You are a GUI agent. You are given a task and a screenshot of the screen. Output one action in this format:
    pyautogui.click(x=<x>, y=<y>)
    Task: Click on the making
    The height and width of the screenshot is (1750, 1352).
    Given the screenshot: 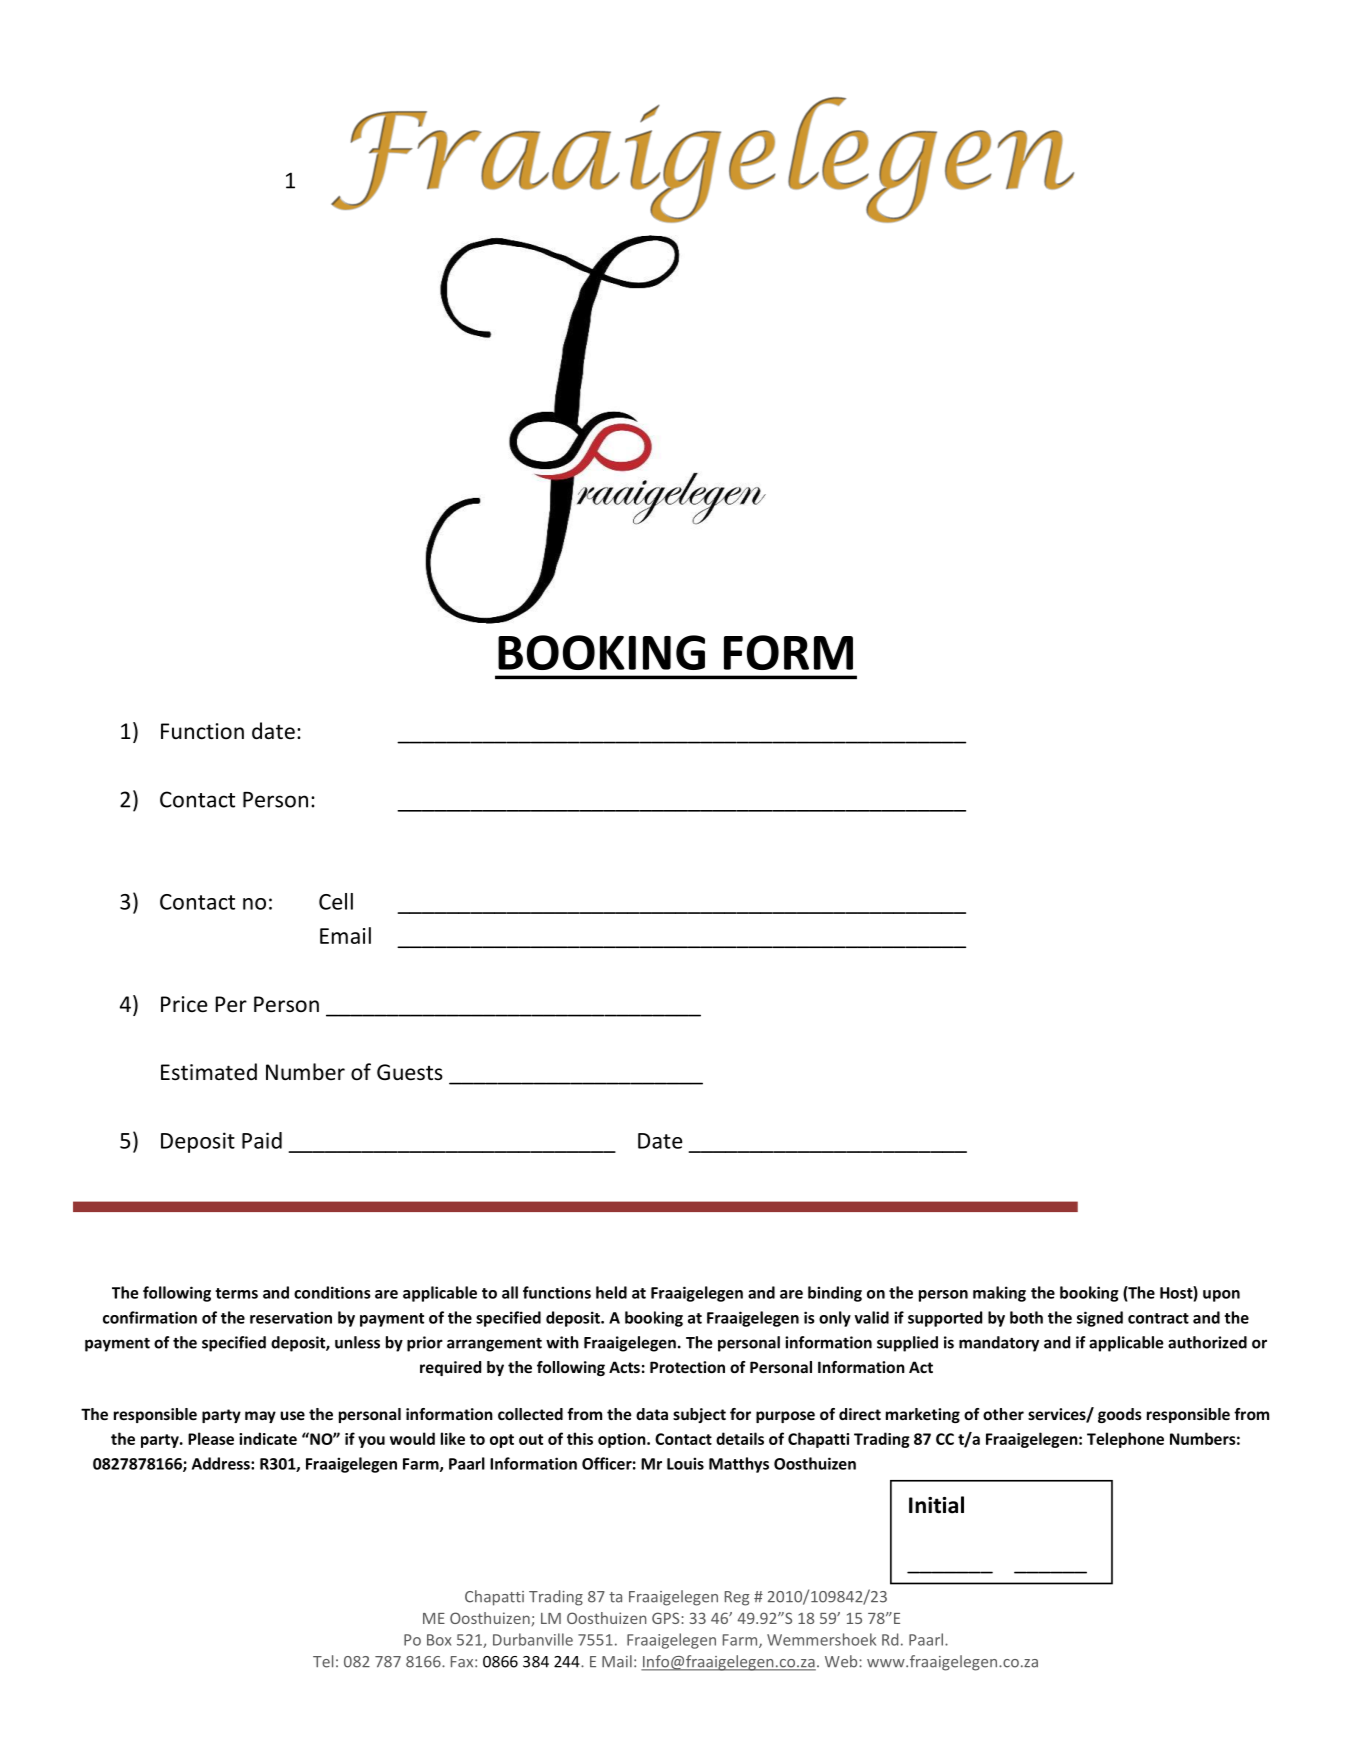 What is the action you would take?
    pyautogui.click(x=999, y=1294)
